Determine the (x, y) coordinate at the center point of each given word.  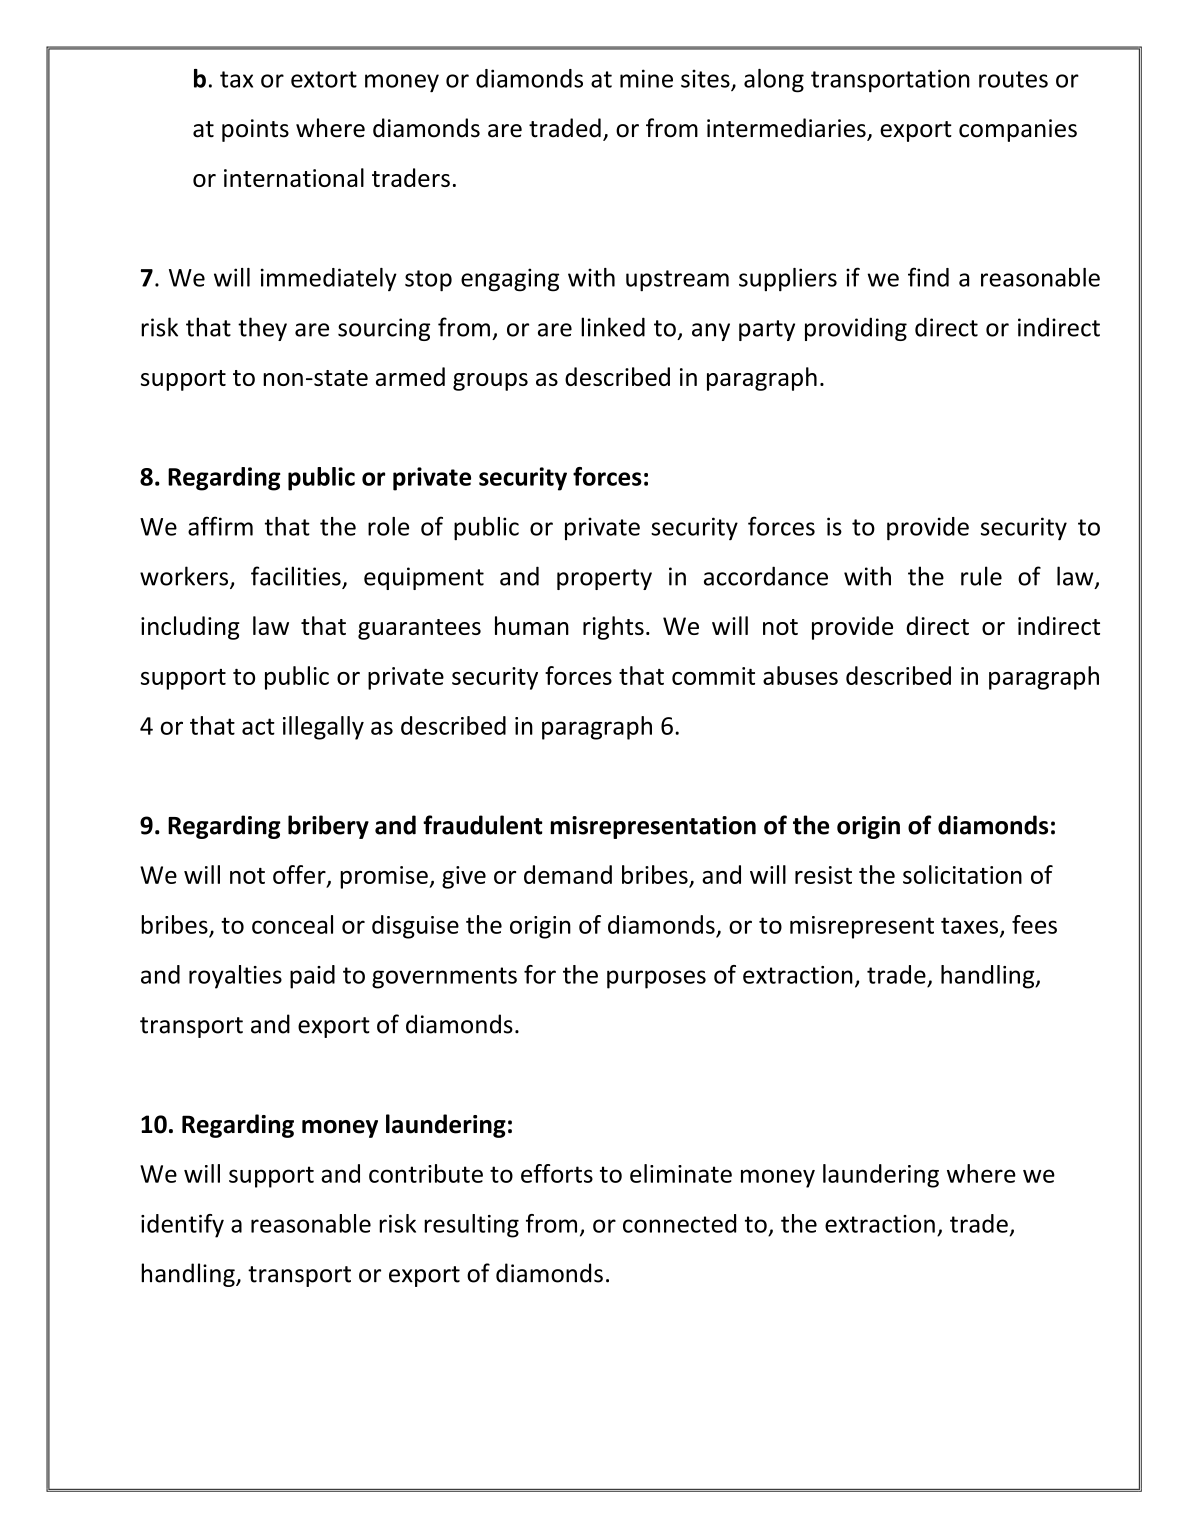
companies (1018, 130)
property (604, 579)
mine (646, 78)
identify (182, 1226)
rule (981, 576)
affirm (220, 526)
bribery (328, 827)
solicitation (962, 874)
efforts (557, 1173)
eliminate (681, 1173)
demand (568, 874)
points (255, 130)
